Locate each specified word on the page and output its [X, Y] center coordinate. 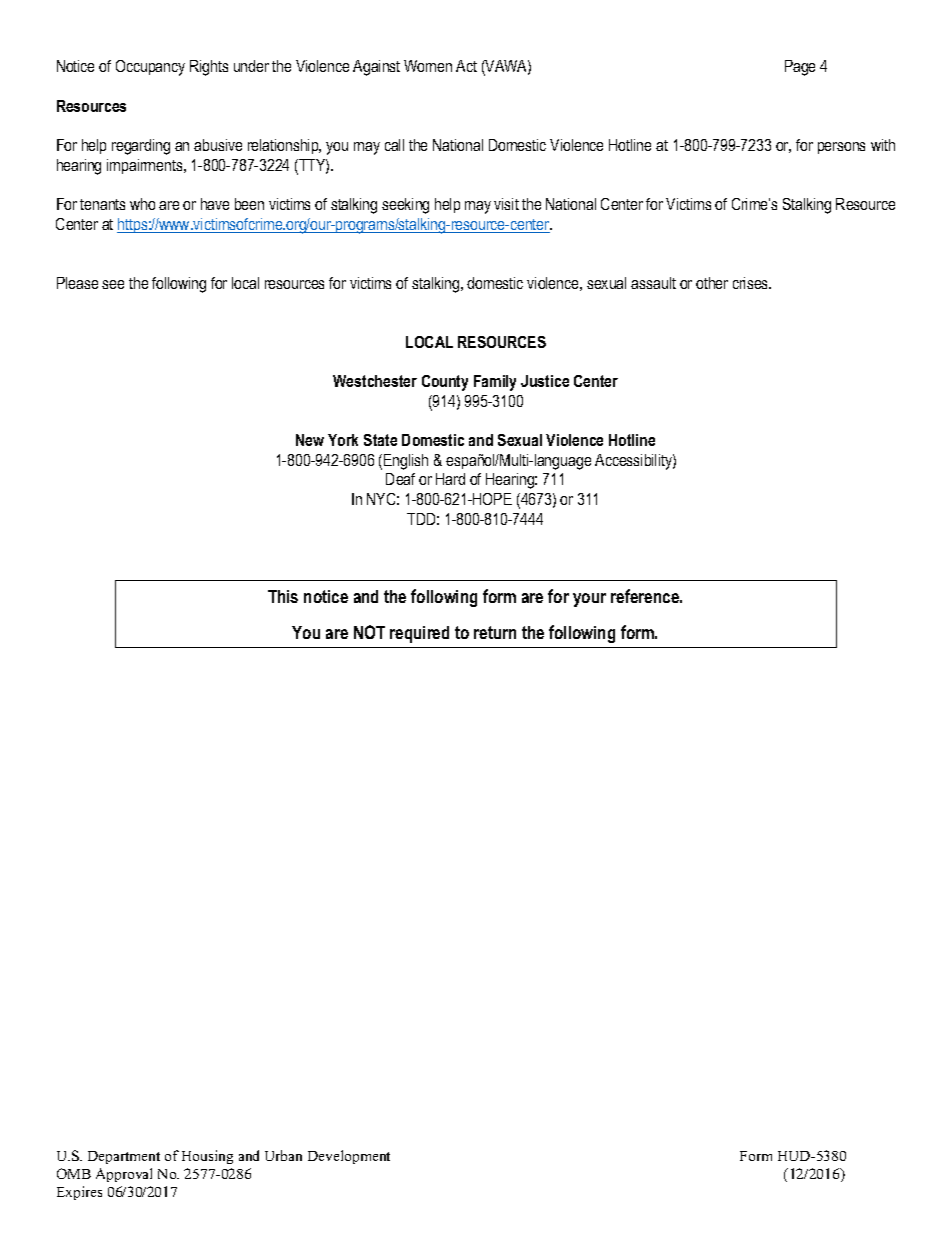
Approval [124, 1175]
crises [752, 283]
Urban [283, 1155]
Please [77, 283]
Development [349, 1157]
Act [466, 66]
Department [124, 1157]
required [419, 634]
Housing [207, 1157]
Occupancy [150, 68]
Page [800, 68]
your [589, 600]
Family [495, 383]
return [495, 632]
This [283, 596]
